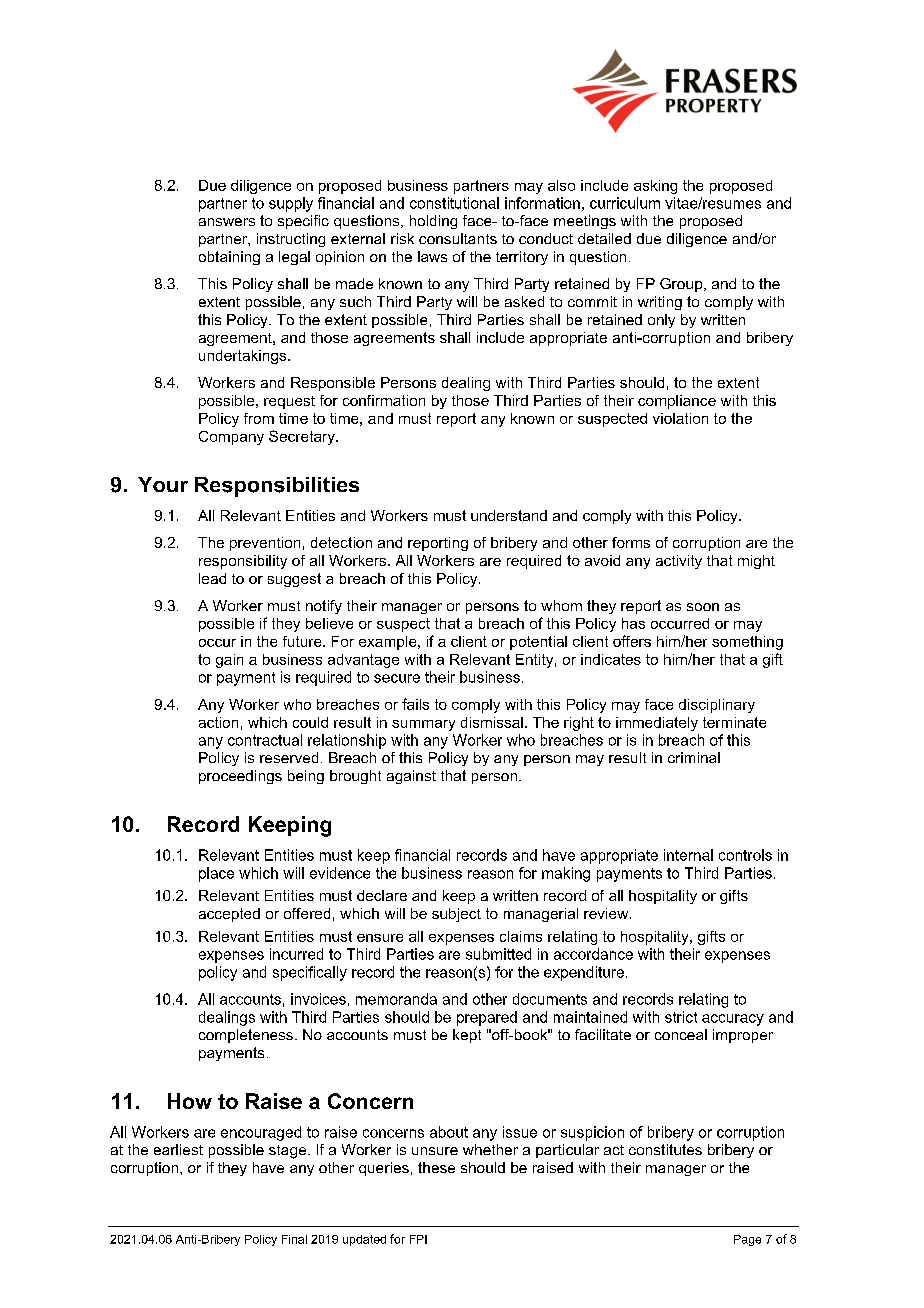 The image size is (924, 1308). What do you see at coordinates (294, 1239) in the screenshot?
I see `Final` at bounding box center [294, 1239].
